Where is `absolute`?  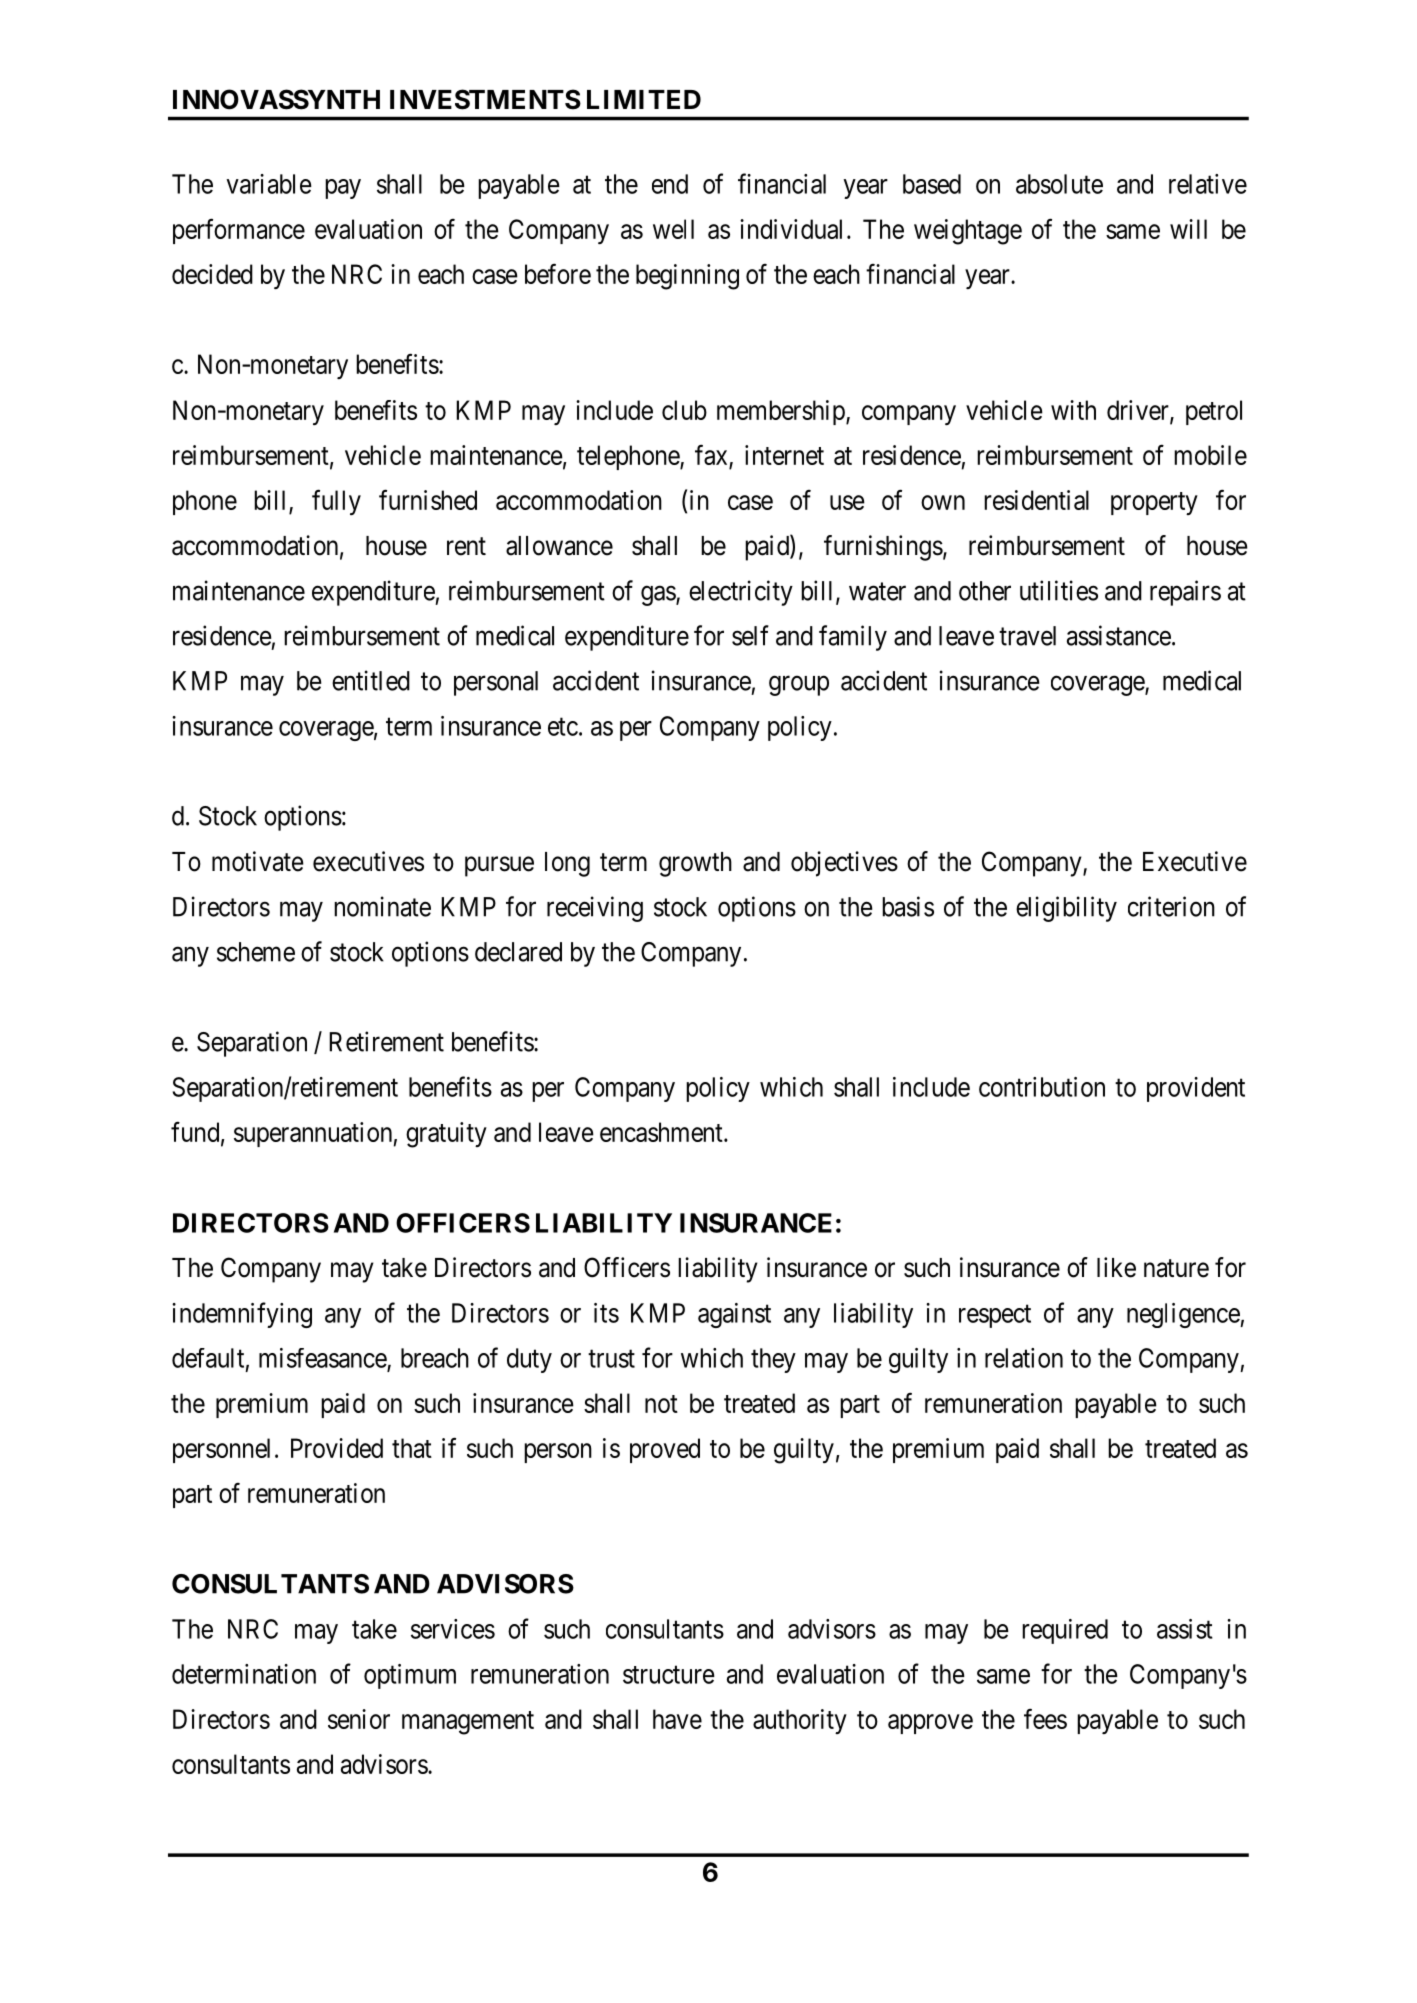 absolute is located at coordinates (1059, 184).
